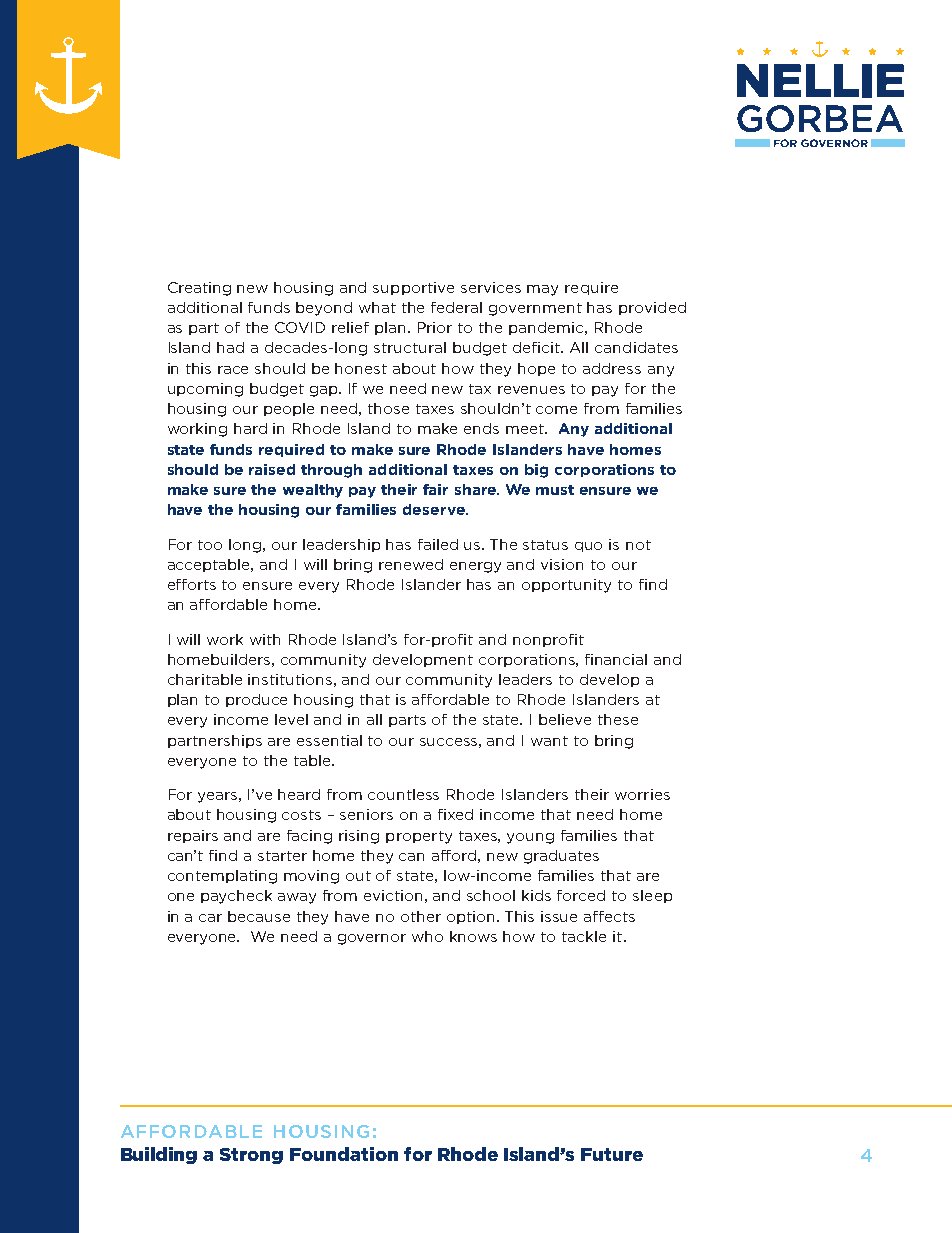 Image resolution: width=952 pixels, height=1233 pixels. Describe the element at coordinates (435, 509) in the screenshot. I see `deserve` at that location.
